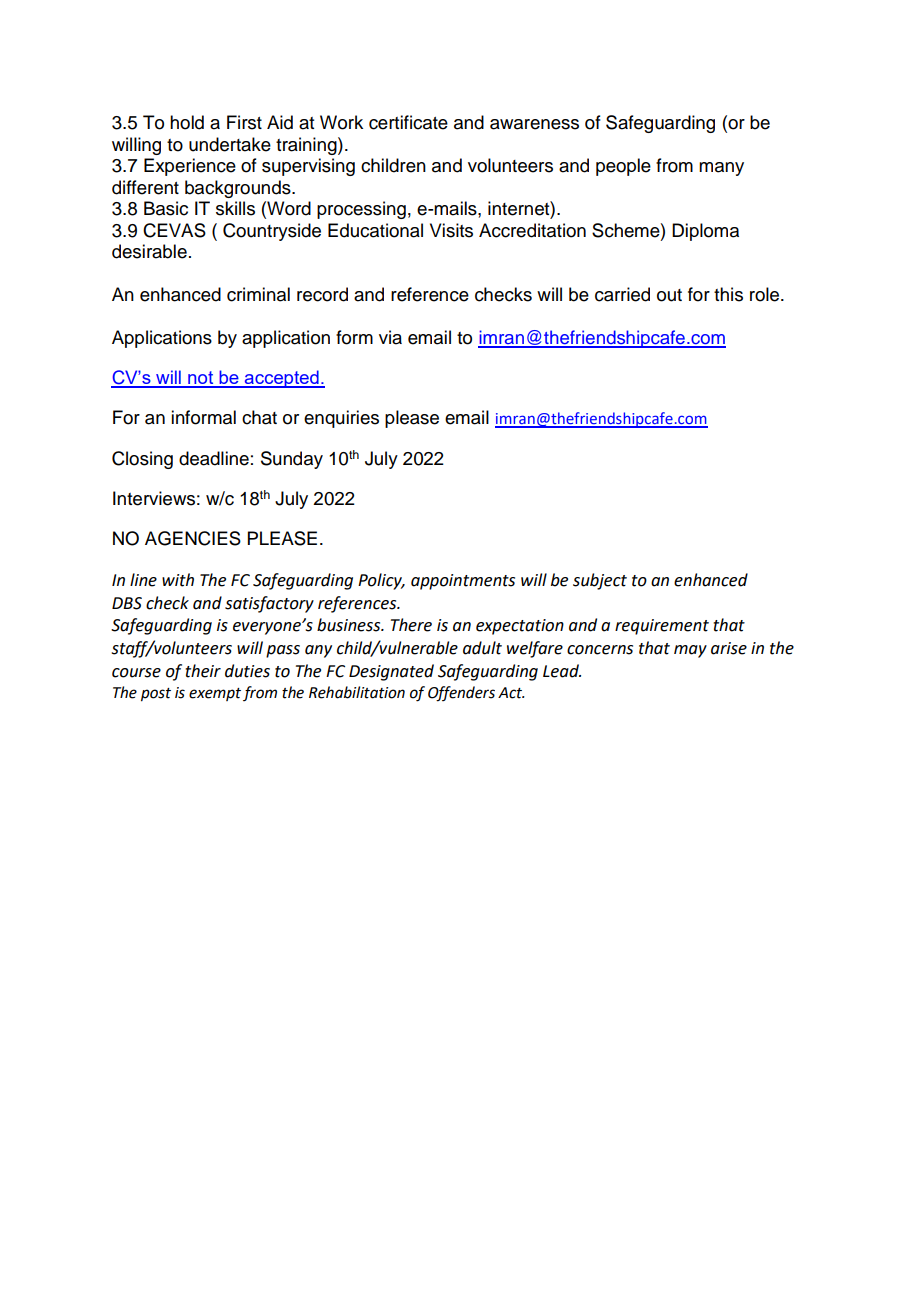  I want to click on via, so click(390, 337).
